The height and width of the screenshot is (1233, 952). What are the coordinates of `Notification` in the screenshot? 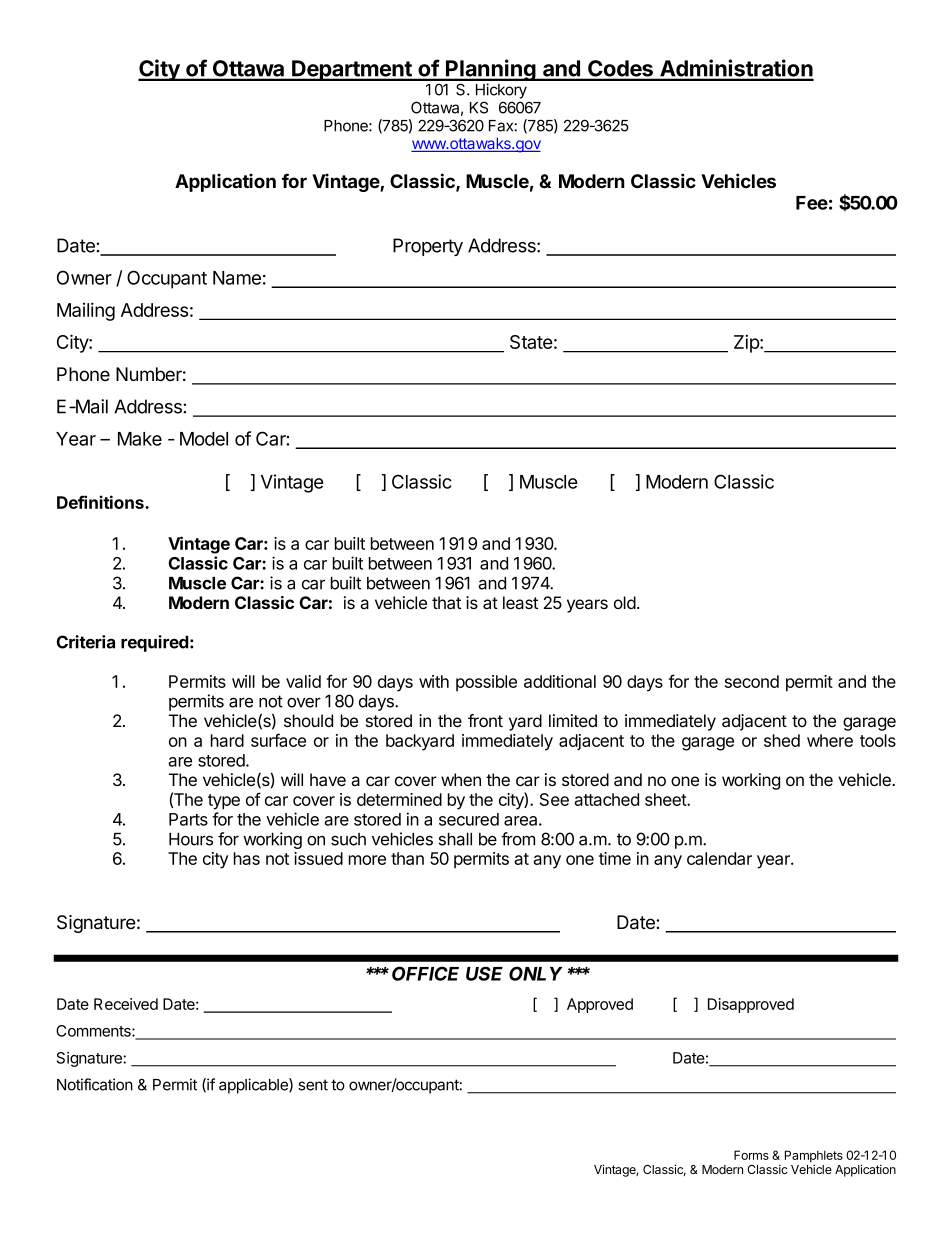 It's located at (95, 1084).
